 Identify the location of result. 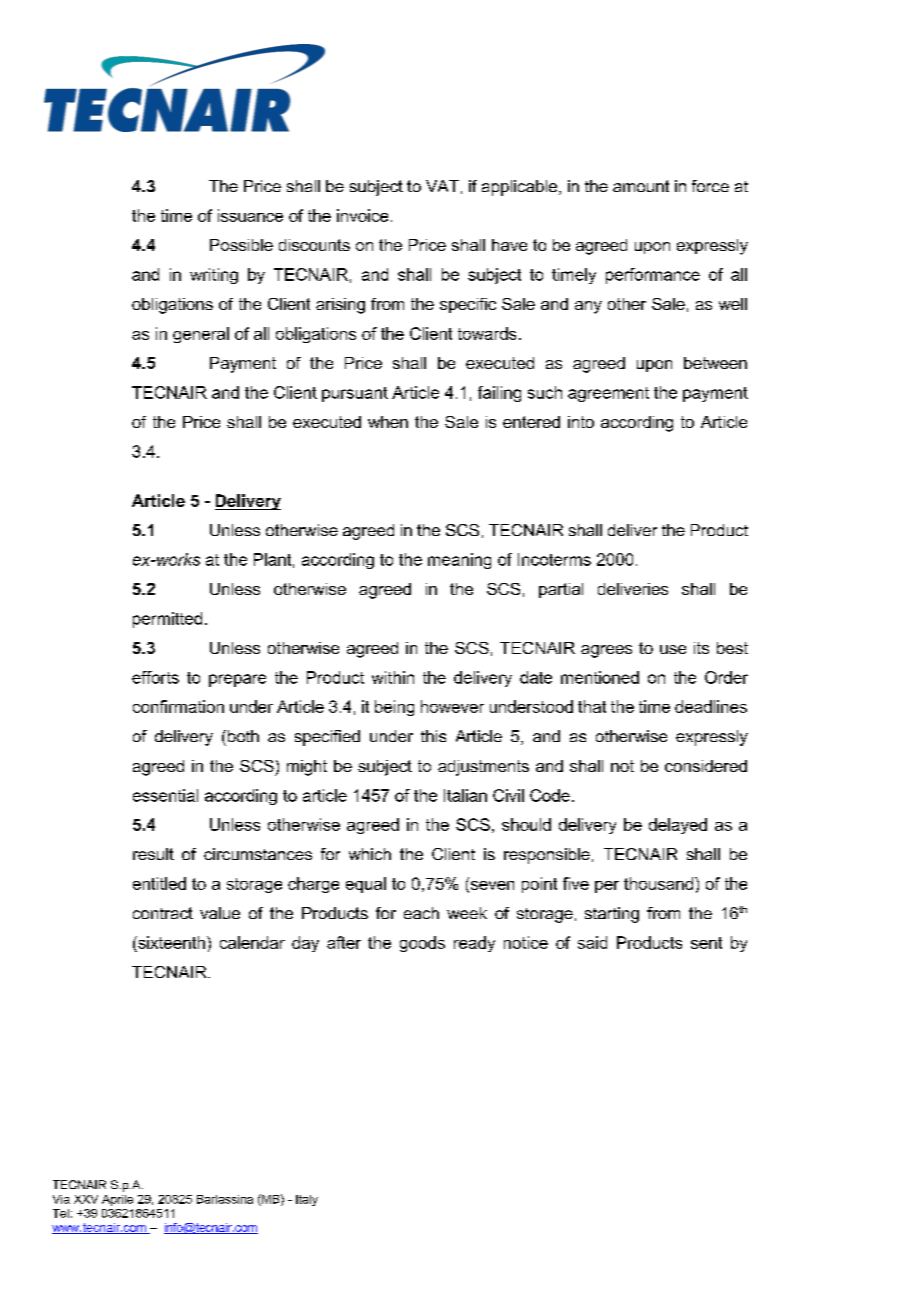
(153, 854).
